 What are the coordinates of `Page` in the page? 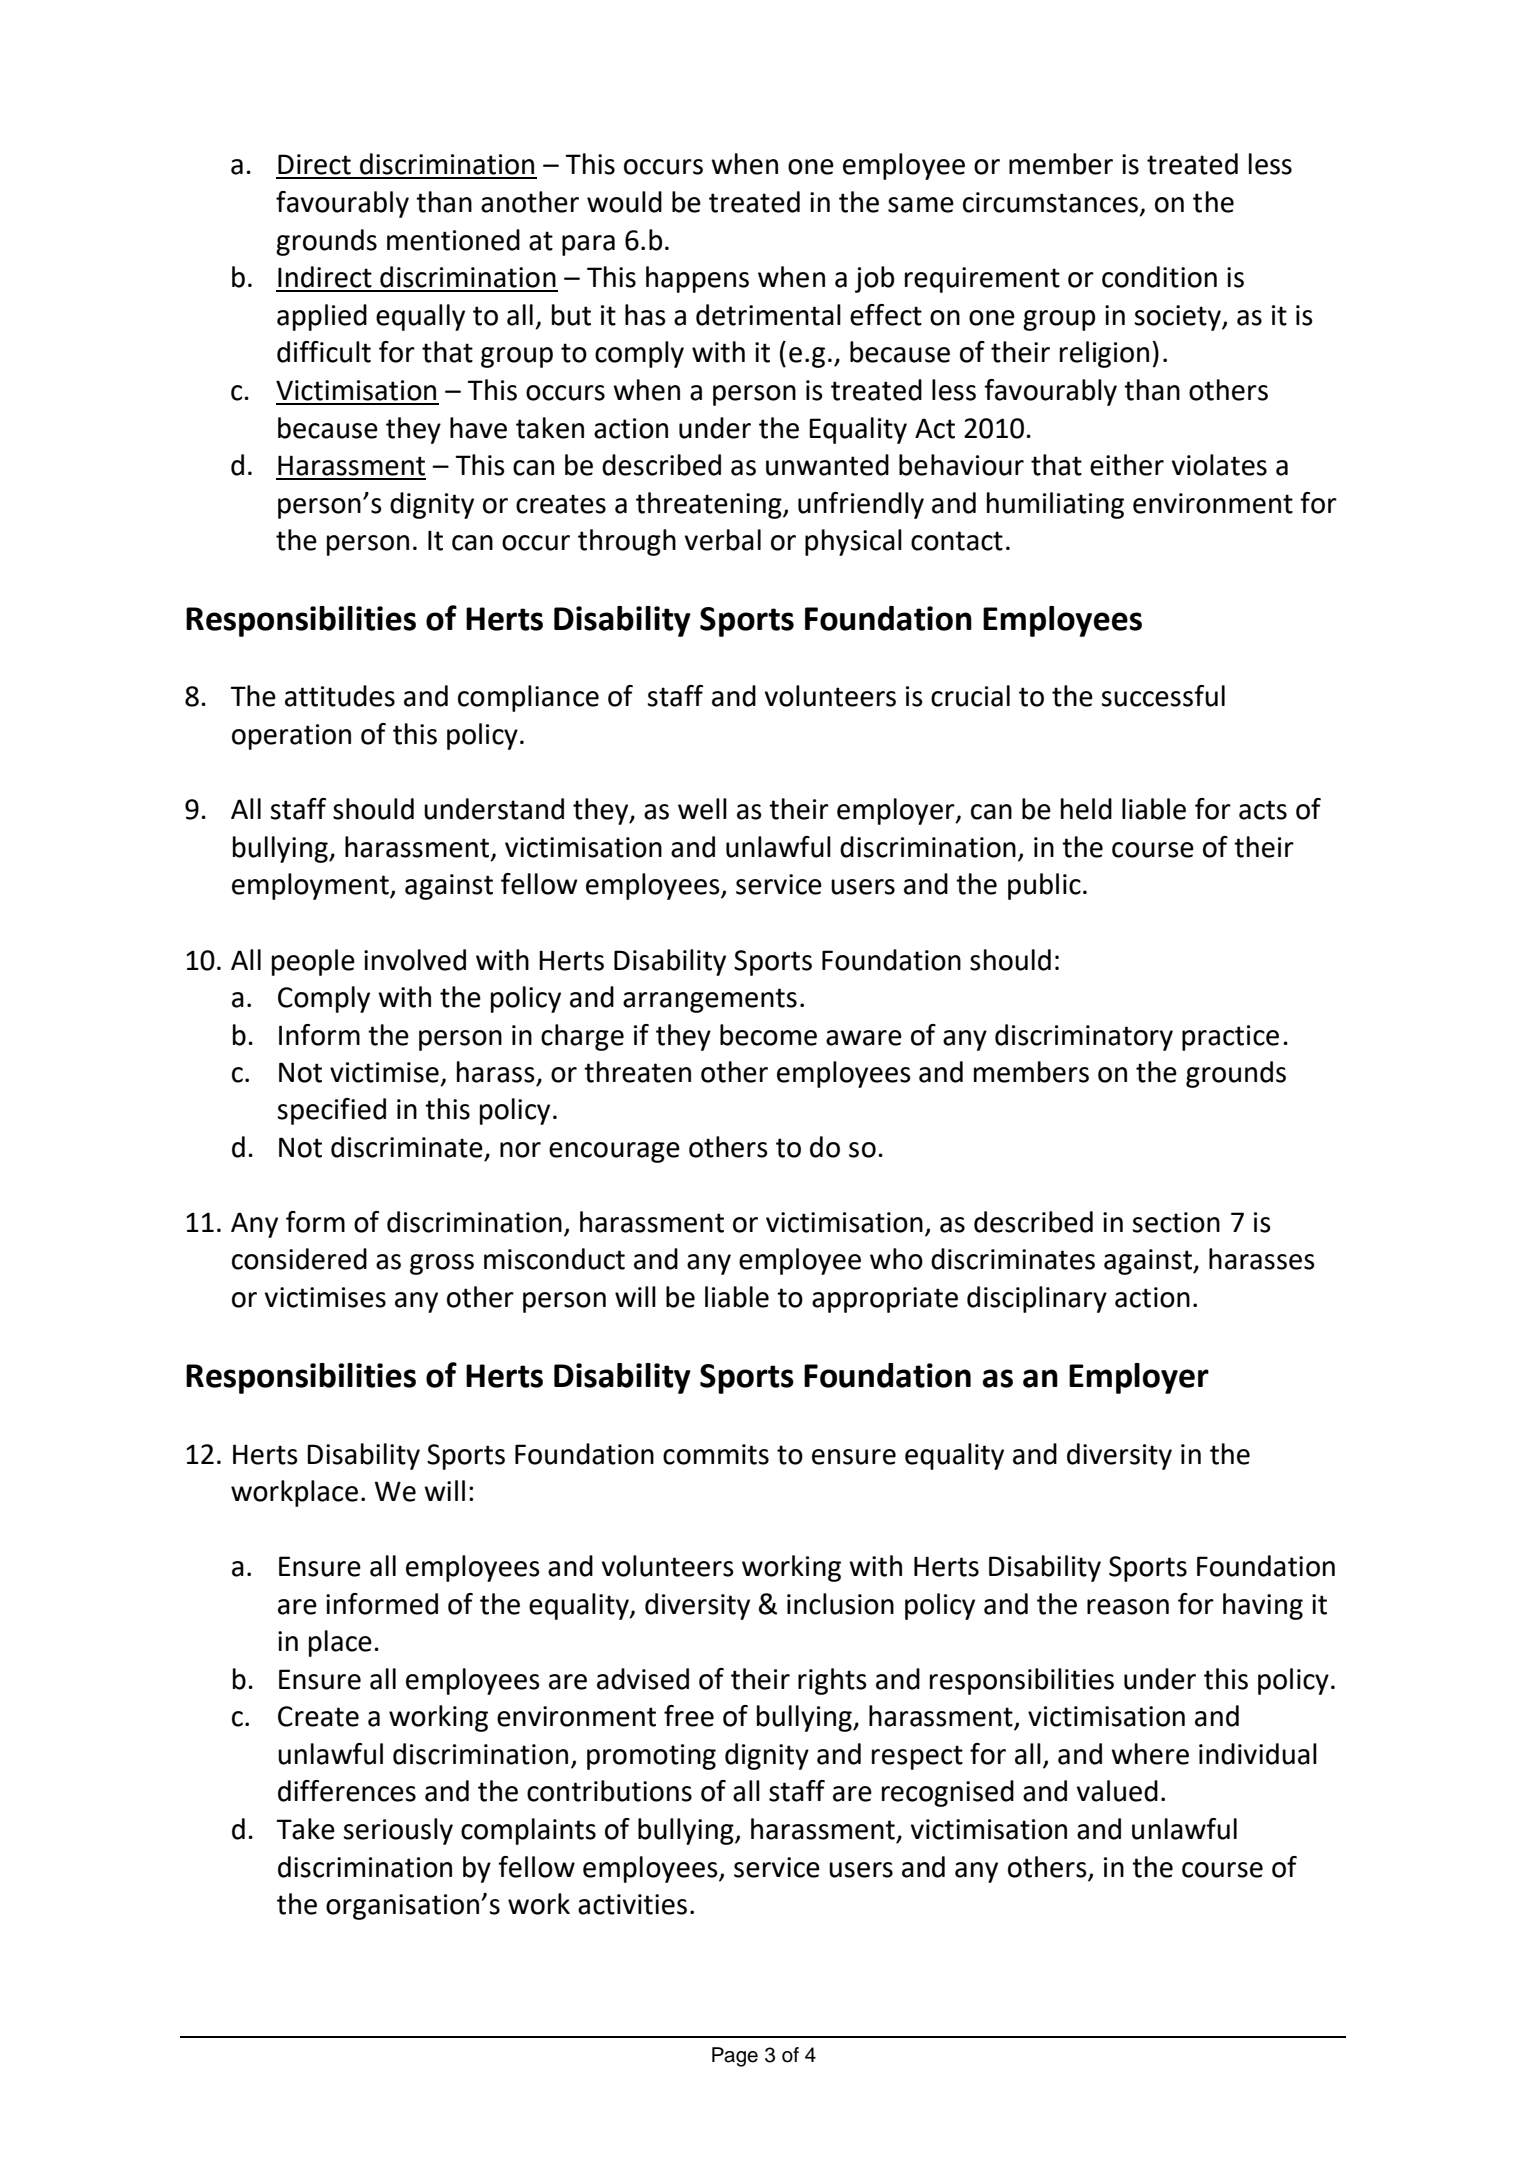 It's located at (735, 2057).
